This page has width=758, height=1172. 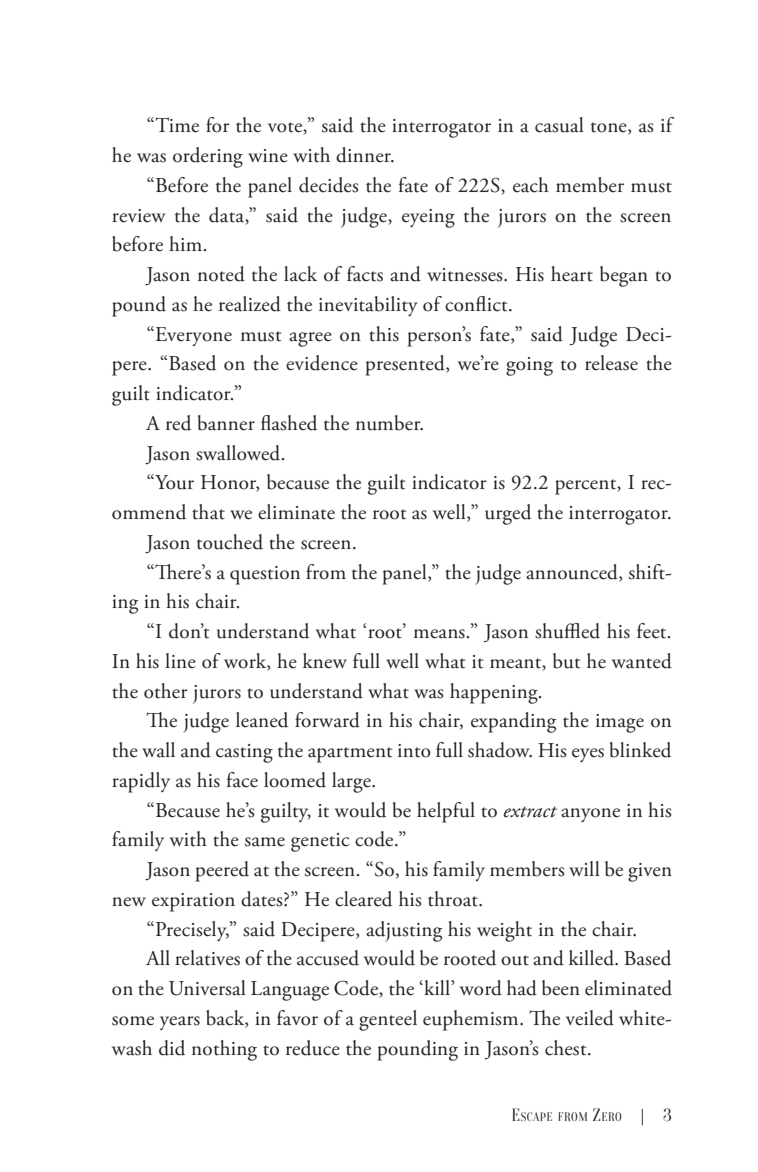 I want to click on flashed, so click(x=289, y=423).
